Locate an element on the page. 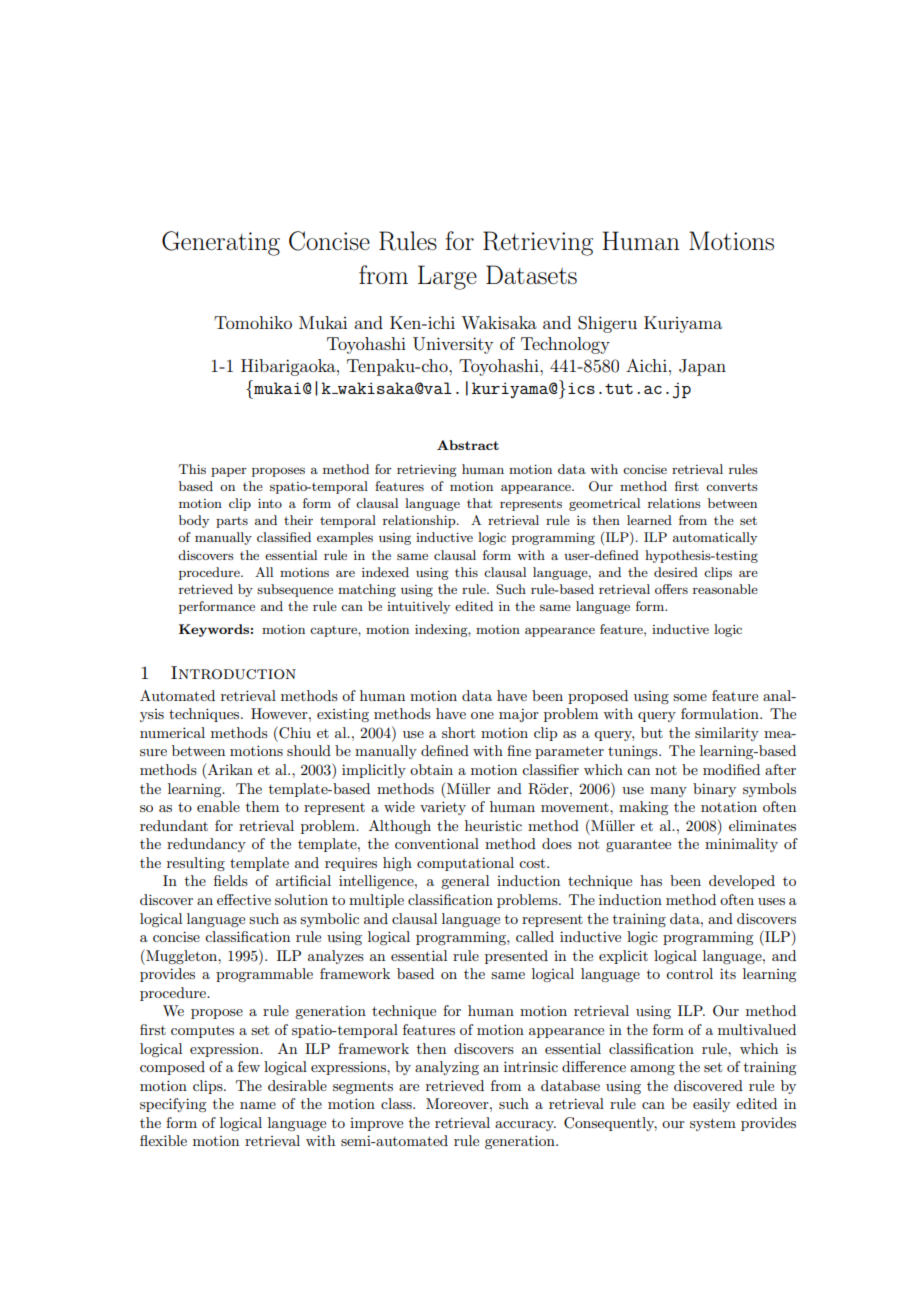 Image resolution: width=924 pixels, height=1308 pixels. Generating is located at coordinates (221, 243).
